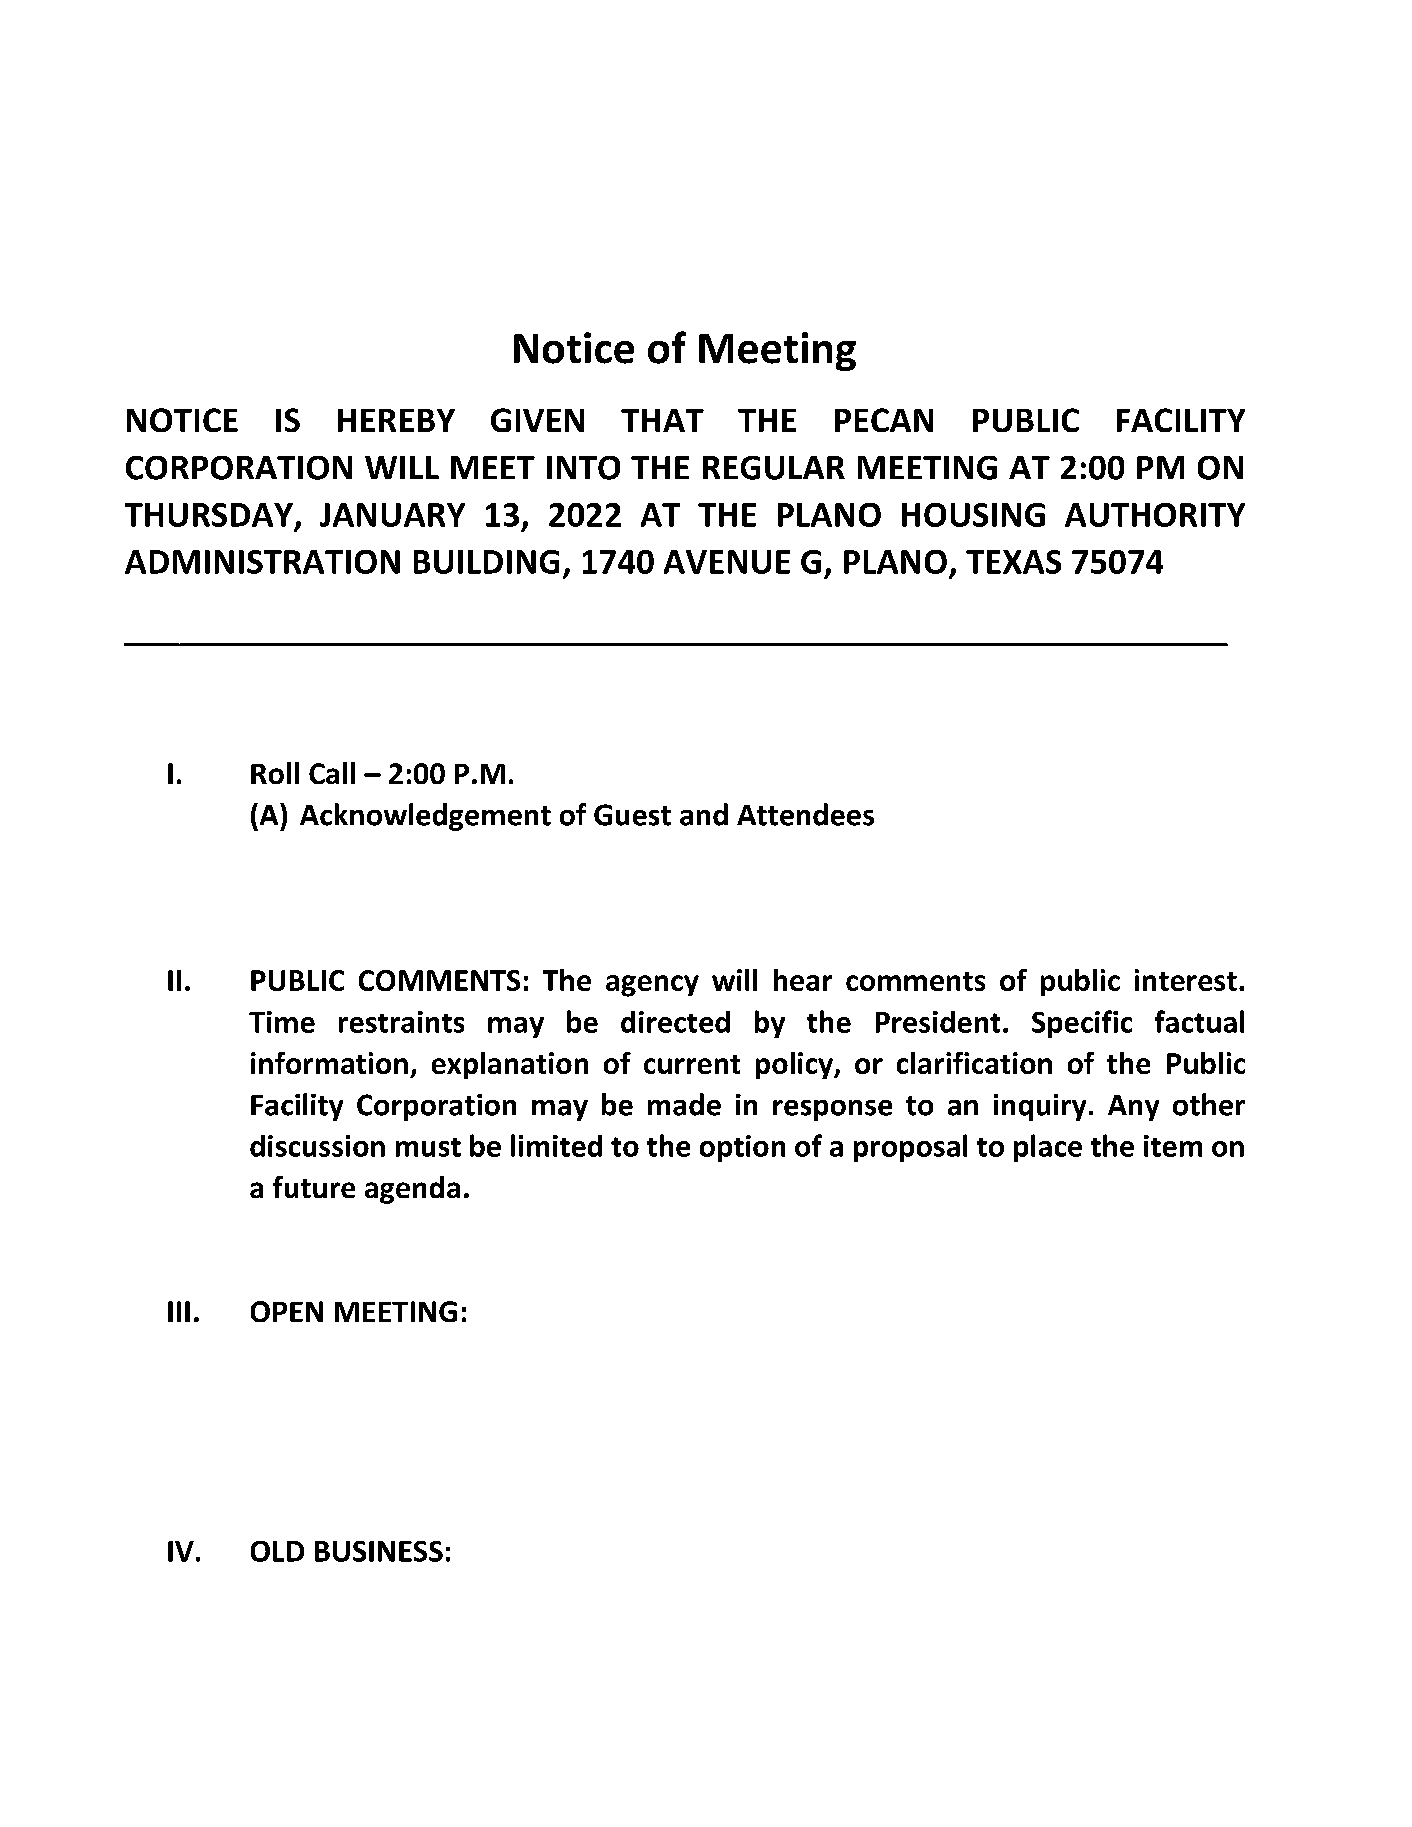 The image size is (1412, 1827). I want to click on Attendees, so click(805, 814).
